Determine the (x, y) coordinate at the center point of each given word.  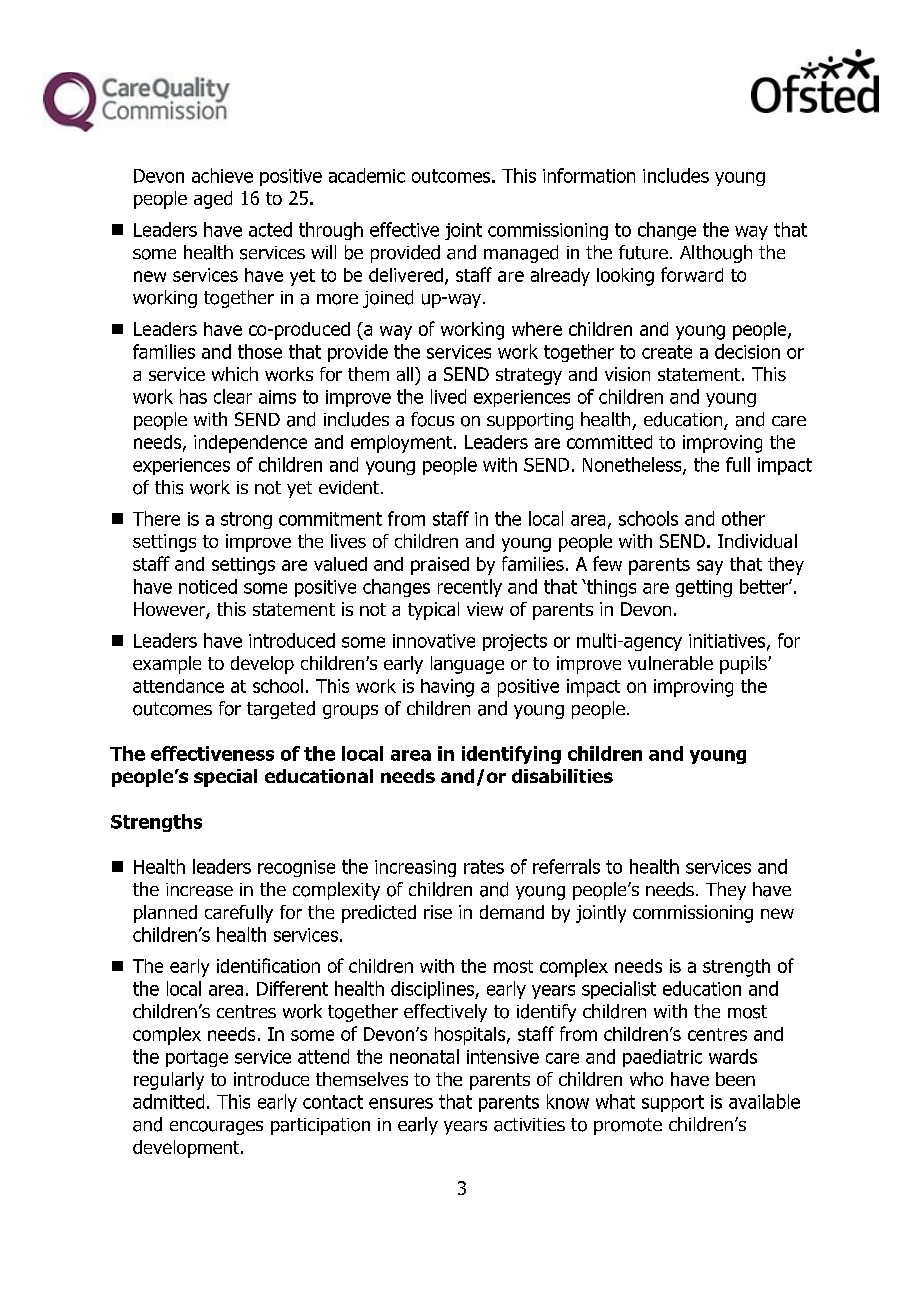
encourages (216, 1128)
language (467, 665)
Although (716, 254)
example (167, 665)
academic (367, 175)
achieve (222, 175)
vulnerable (670, 663)
